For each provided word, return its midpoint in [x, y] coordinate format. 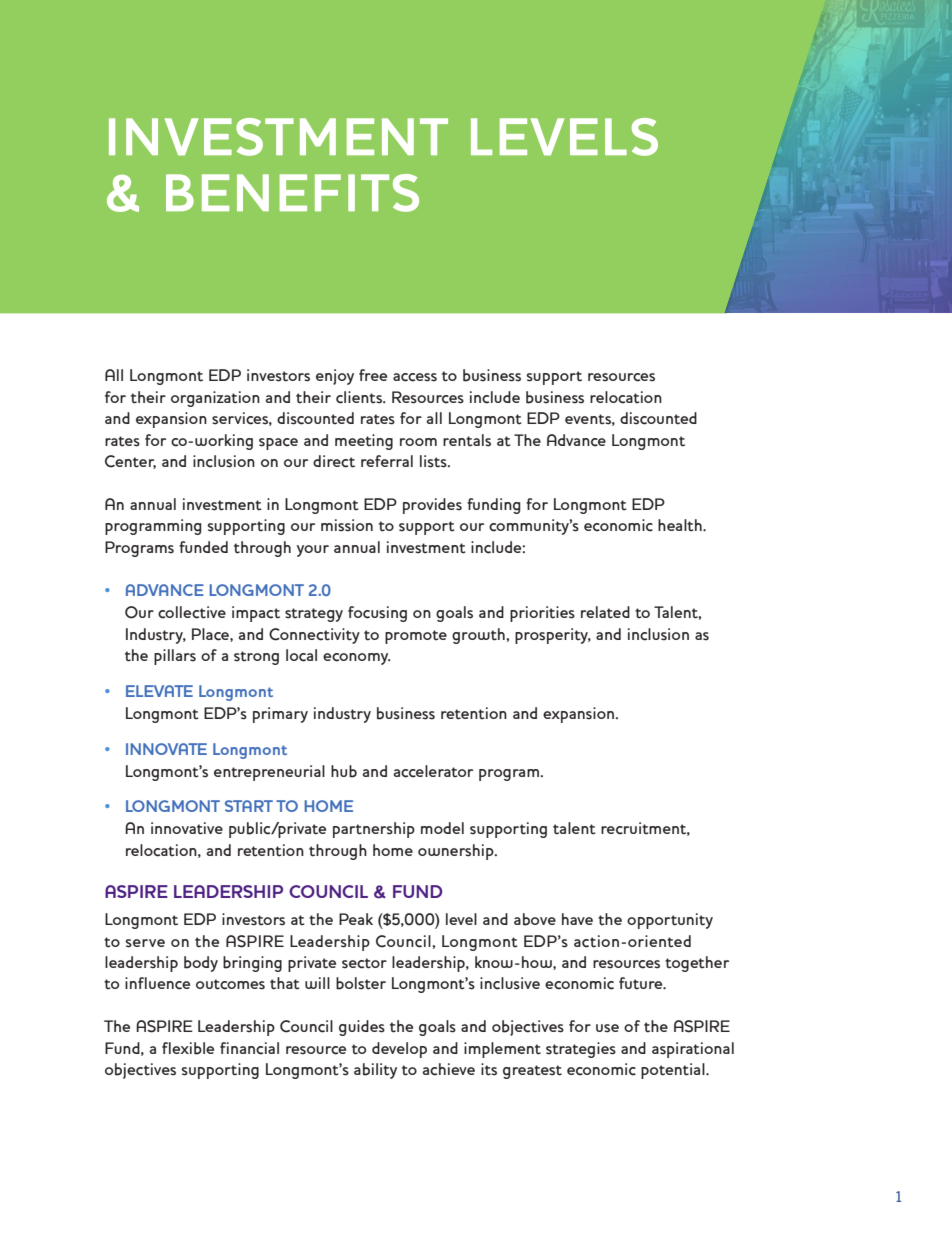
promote [416, 637]
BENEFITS [292, 193]
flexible [188, 1048]
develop [399, 1050]
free [373, 375]
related [605, 612]
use [607, 1028]
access [415, 377]
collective [192, 612]
